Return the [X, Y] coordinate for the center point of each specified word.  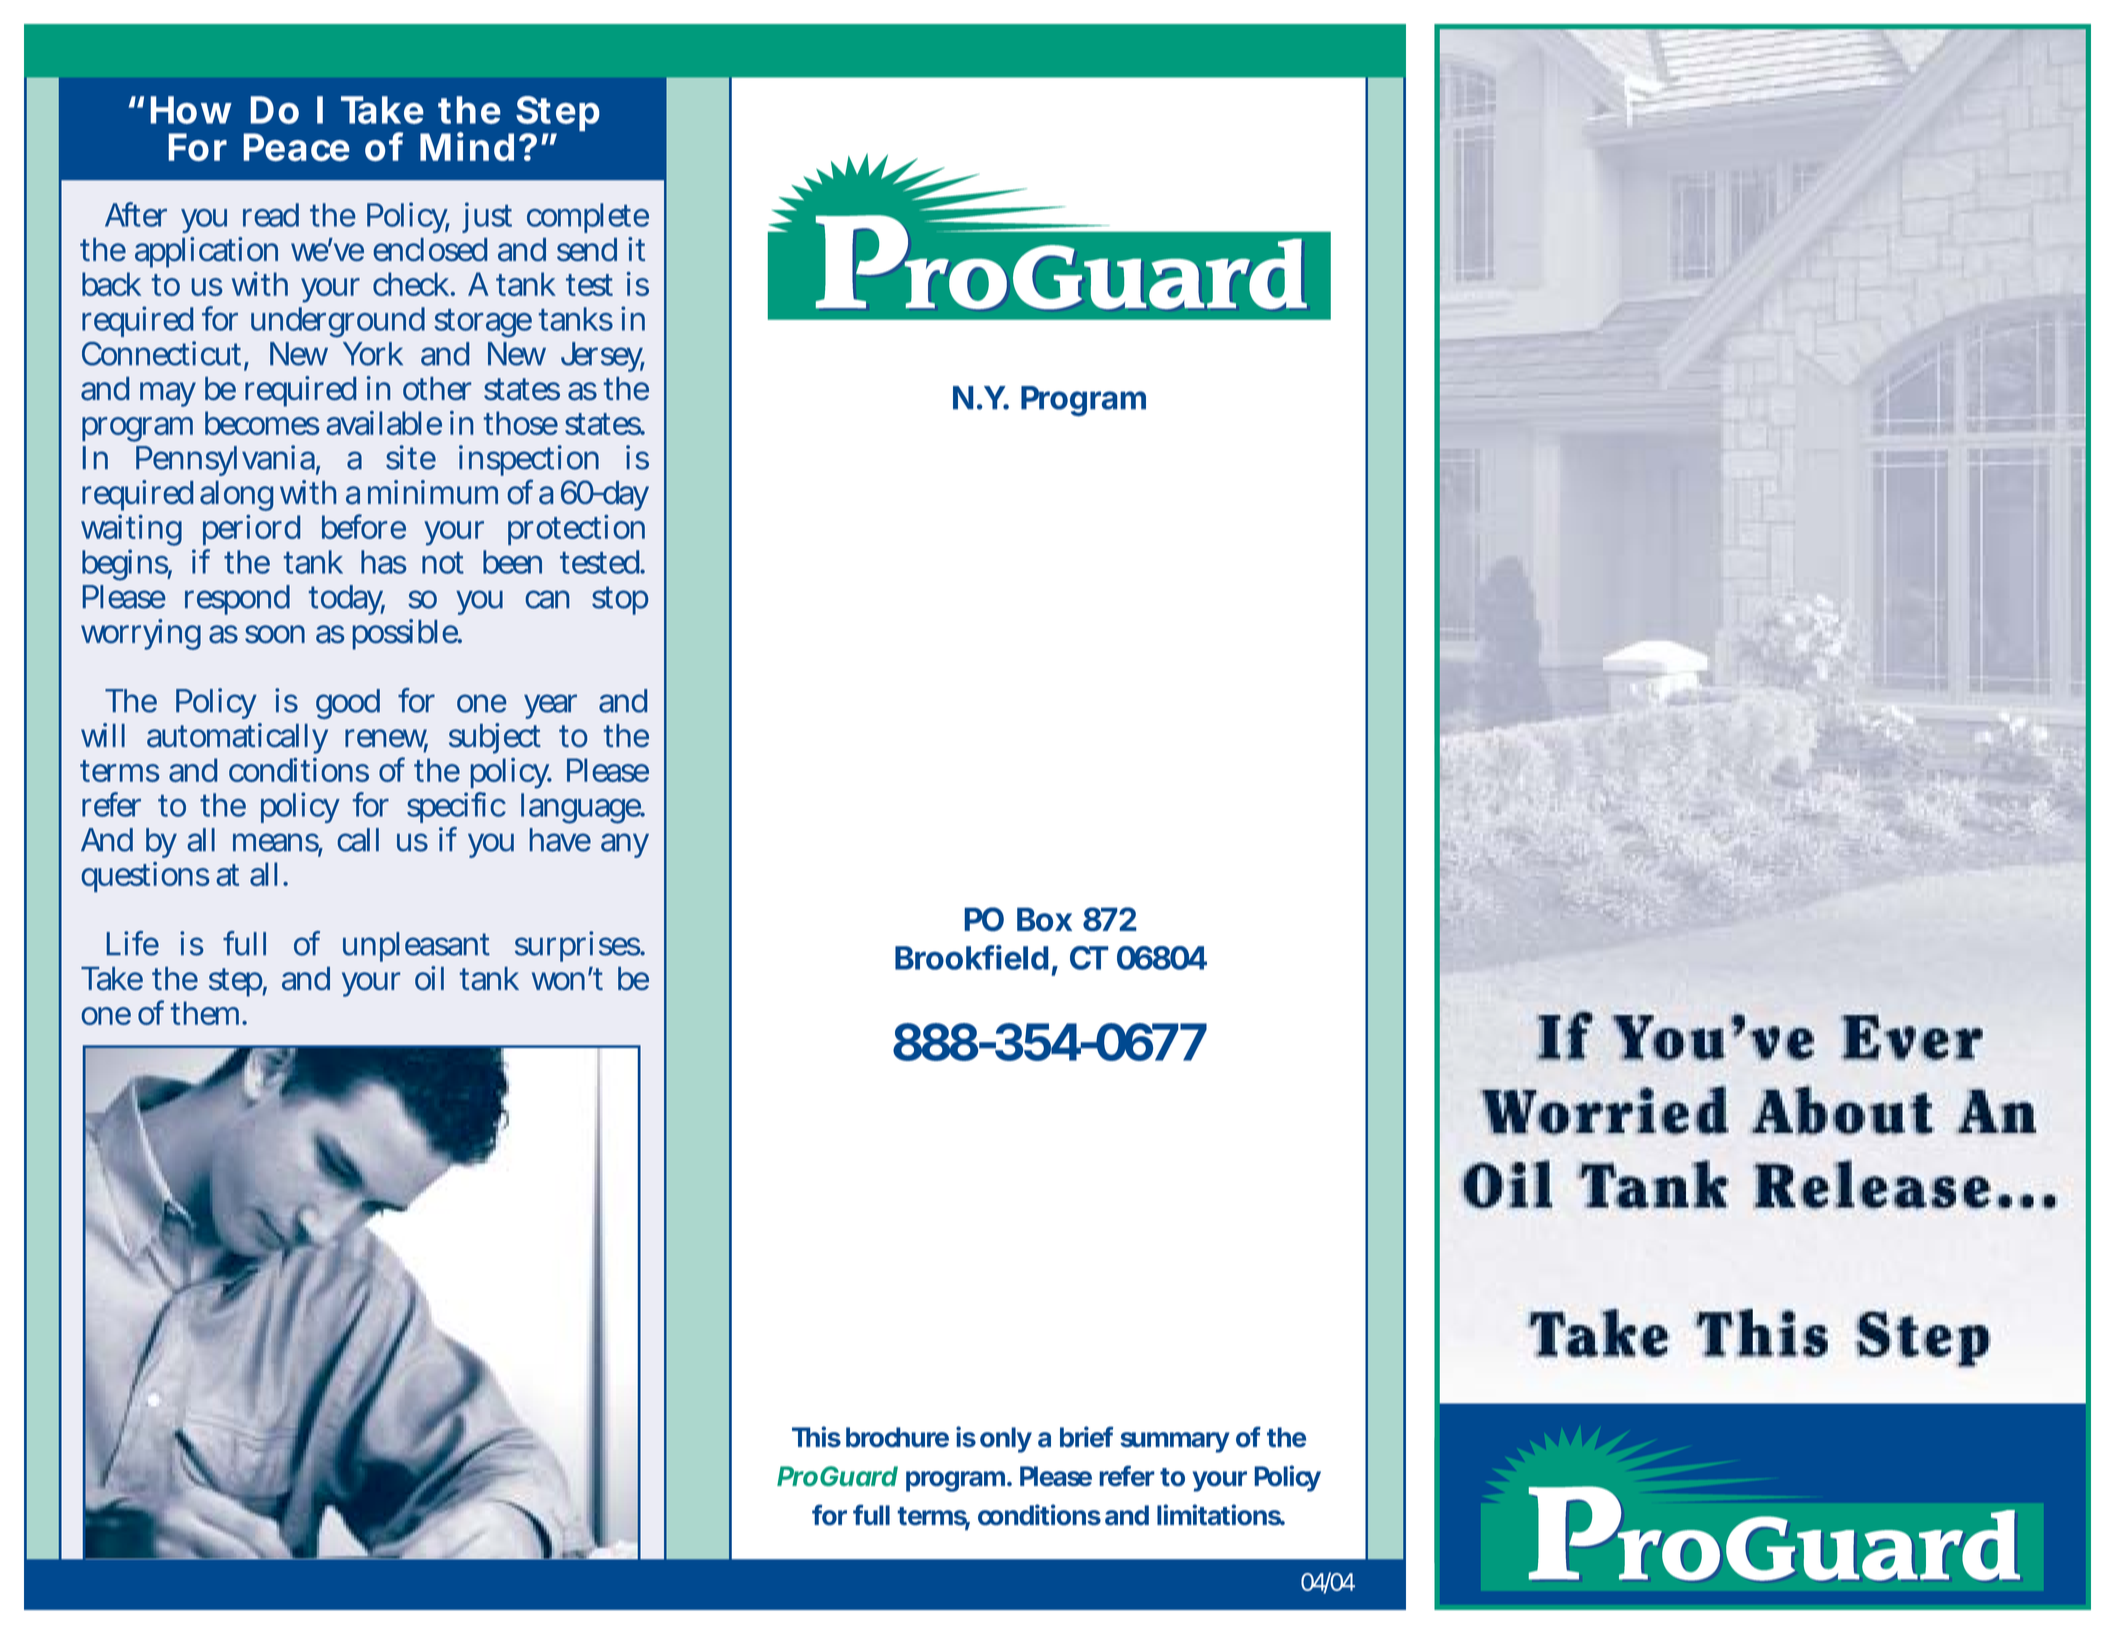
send [587, 250]
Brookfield [972, 957]
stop [620, 600]
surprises [578, 946]
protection [576, 530]
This [816, 1436]
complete [588, 218]
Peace [296, 147]
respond [237, 600]
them [208, 1013]
